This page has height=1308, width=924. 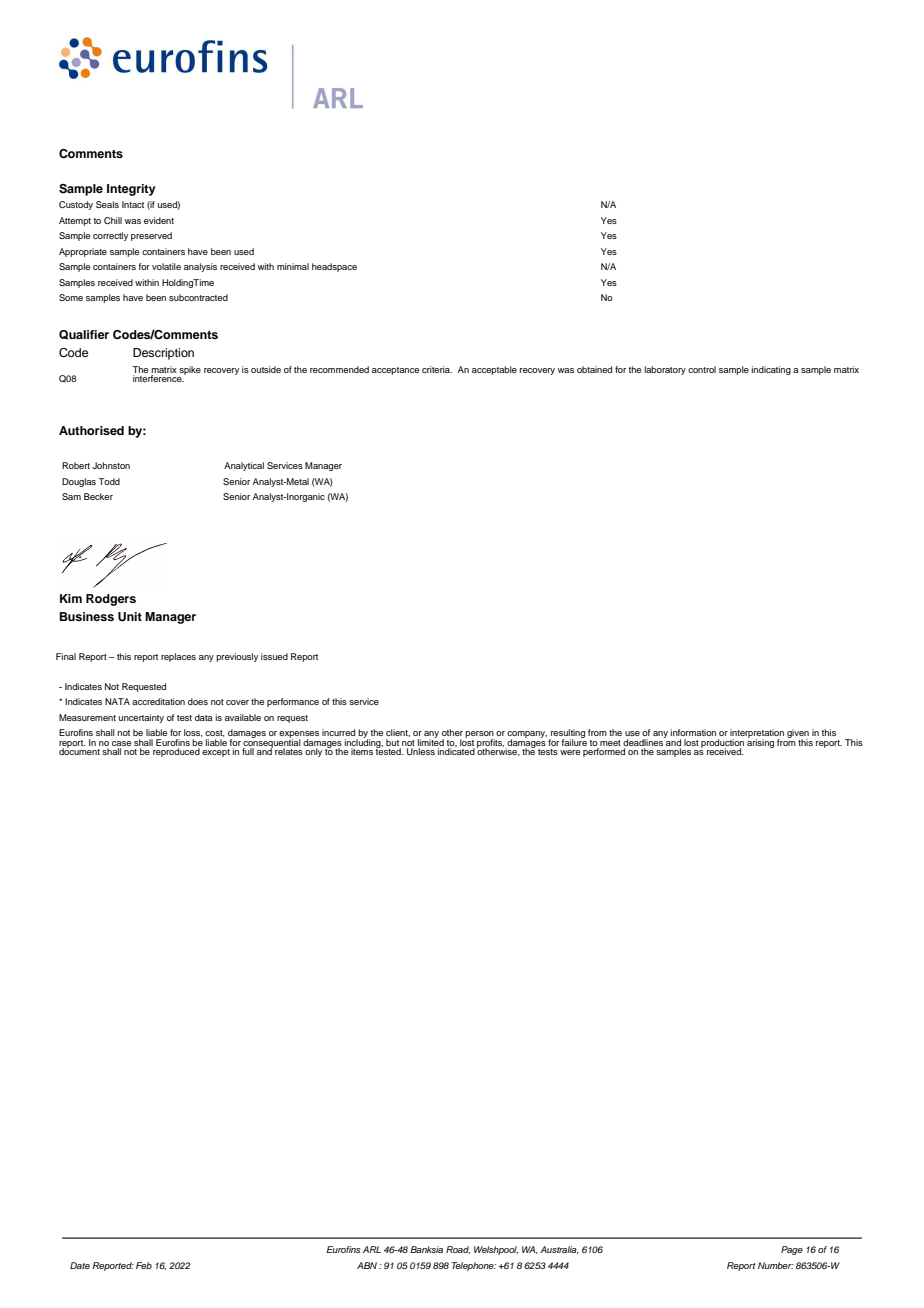 I want to click on incurred, so click(x=338, y=732).
